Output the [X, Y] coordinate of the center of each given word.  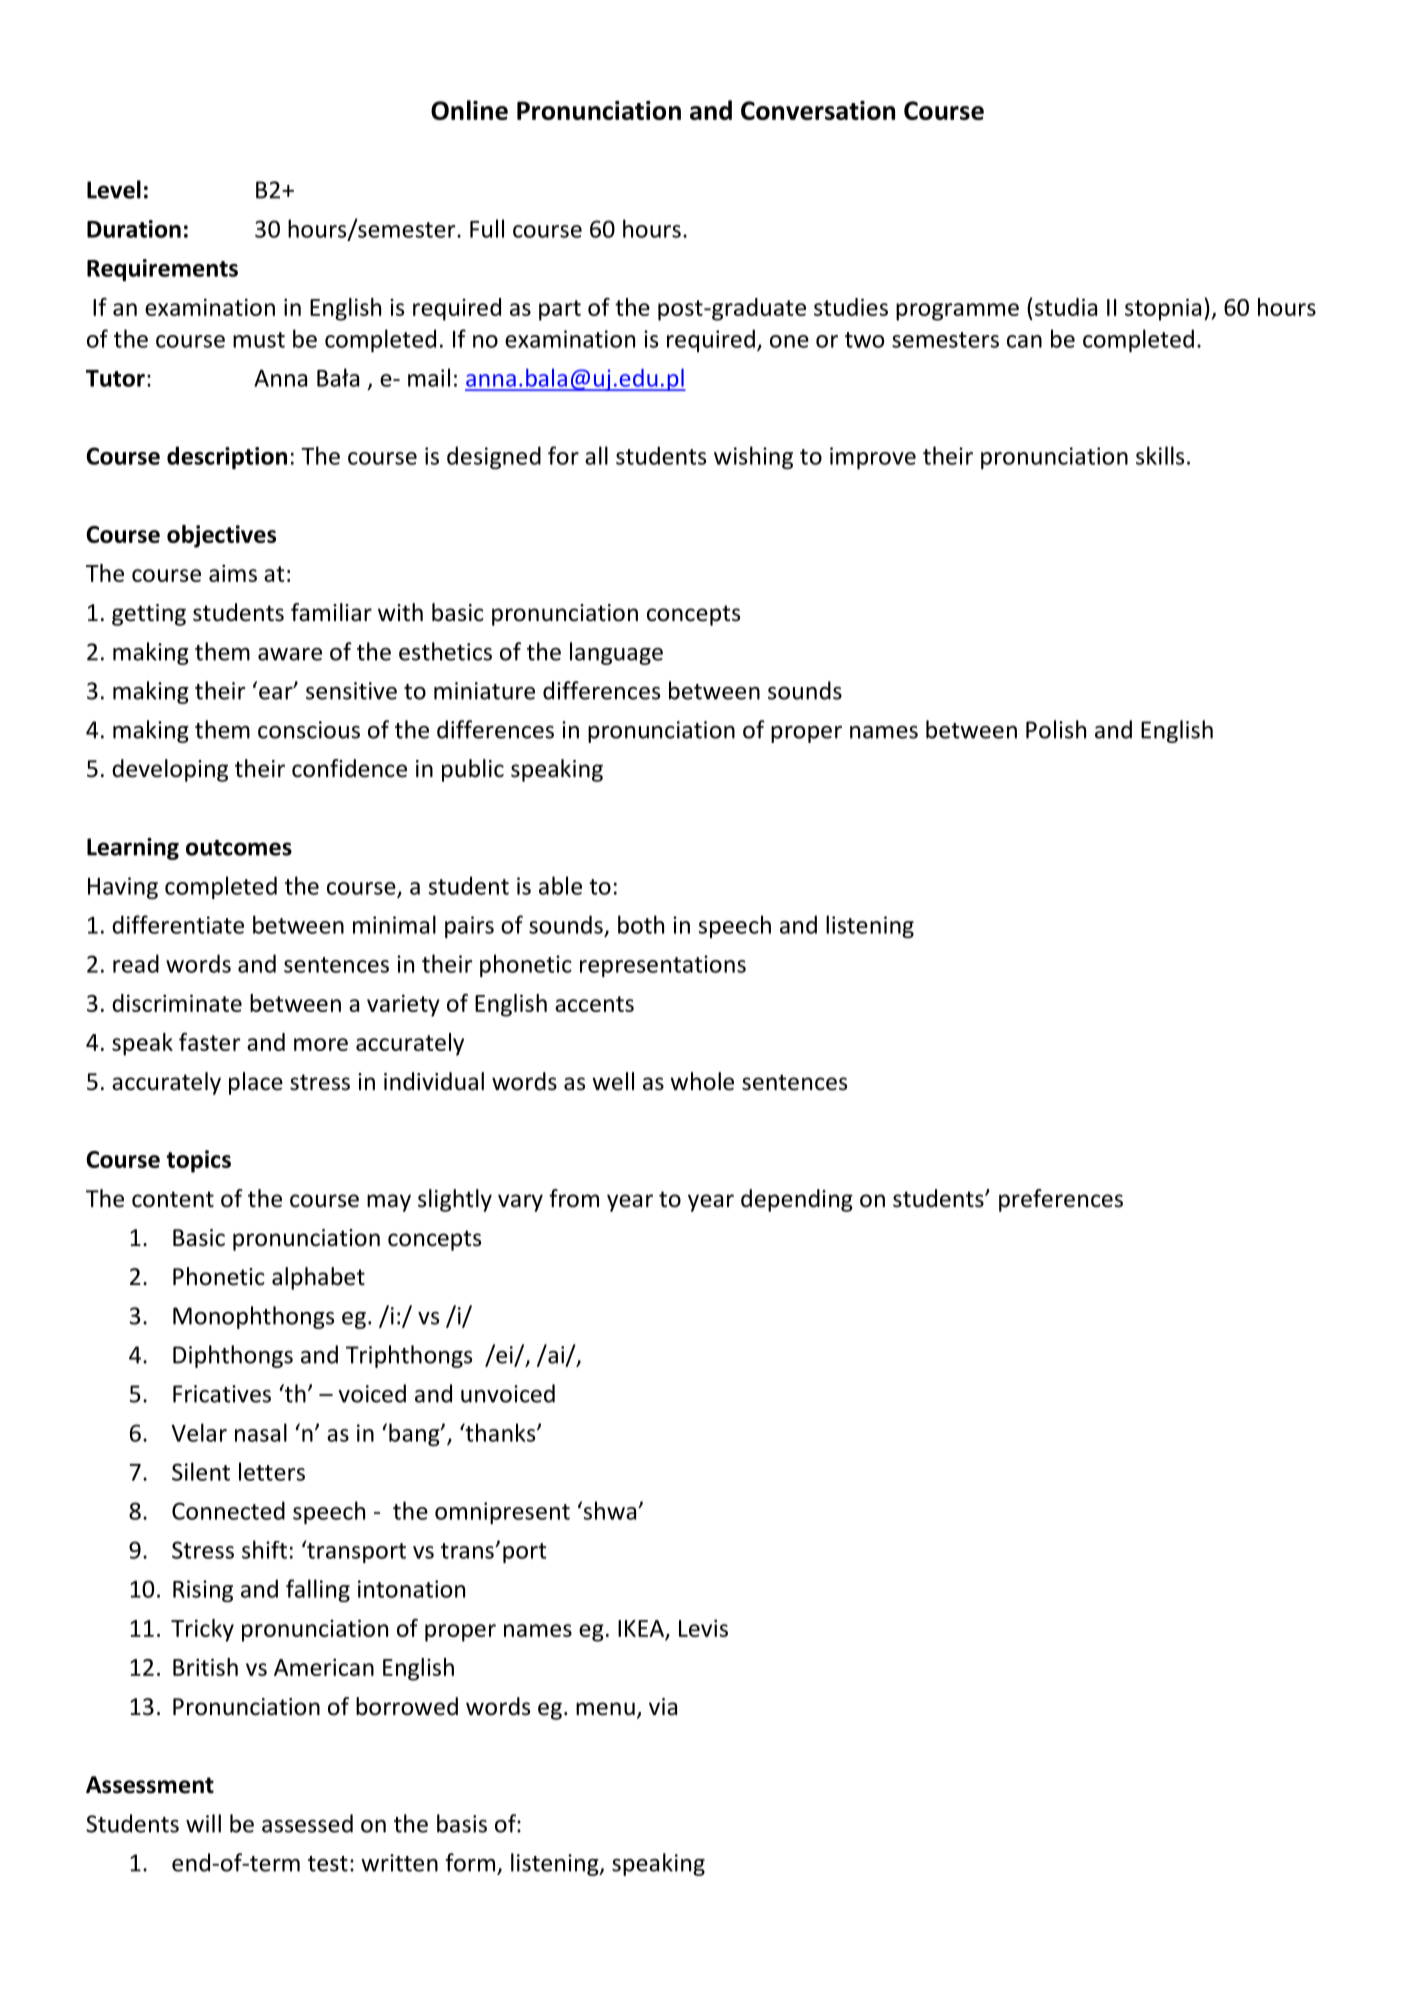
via [663, 1707]
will [203, 1823]
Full [487, 228]
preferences [1061, 1200]
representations [663, 966]
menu [605, 1709]
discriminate [177, 1003]
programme [957, 312]
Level [114, 189]
